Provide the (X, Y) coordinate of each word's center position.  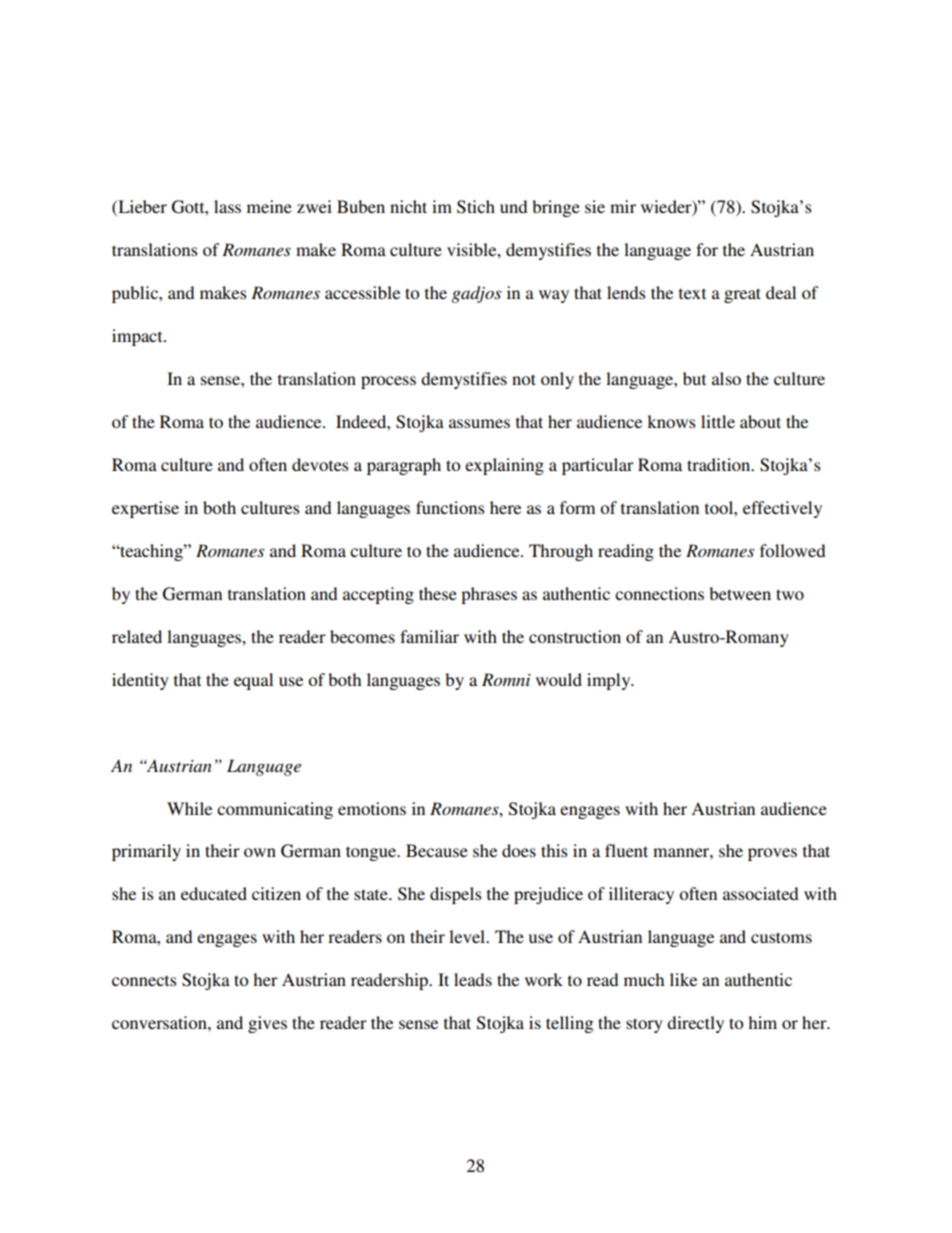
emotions (372, 808)
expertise (145, 509)
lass (227, 206)
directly (695, 1024)
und (513, 206)
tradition (720, 464)
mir (623, 206)
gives (267, 1024)
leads (473, 979)
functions (450, 507)
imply (610, 681)
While (189, 808)
